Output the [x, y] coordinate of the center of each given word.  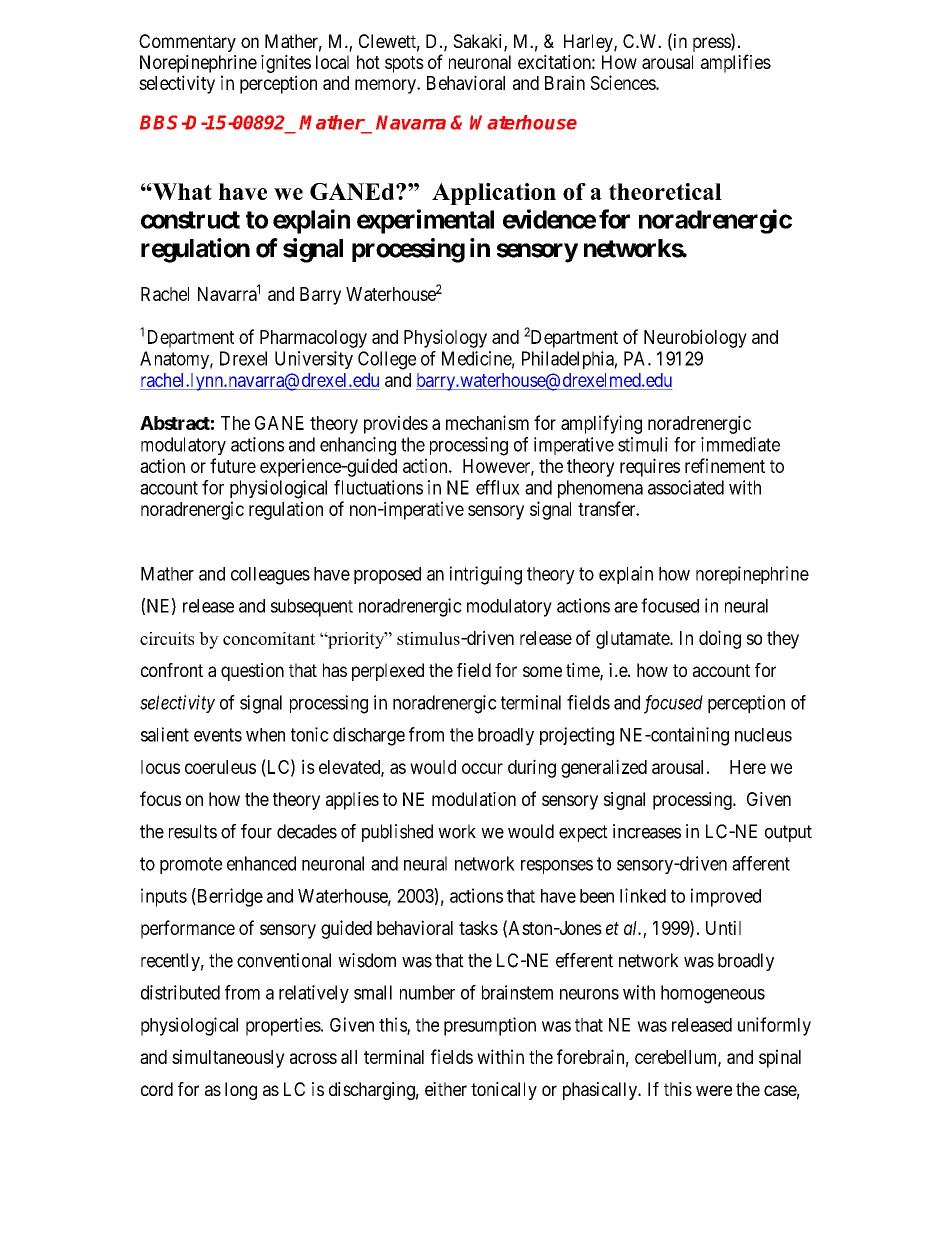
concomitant [269, 638]
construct [190, 220]
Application [494, 194]
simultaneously [228, 1058]
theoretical [665, 191]
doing [720, 639]
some [542, 671]
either [446, 1089]
